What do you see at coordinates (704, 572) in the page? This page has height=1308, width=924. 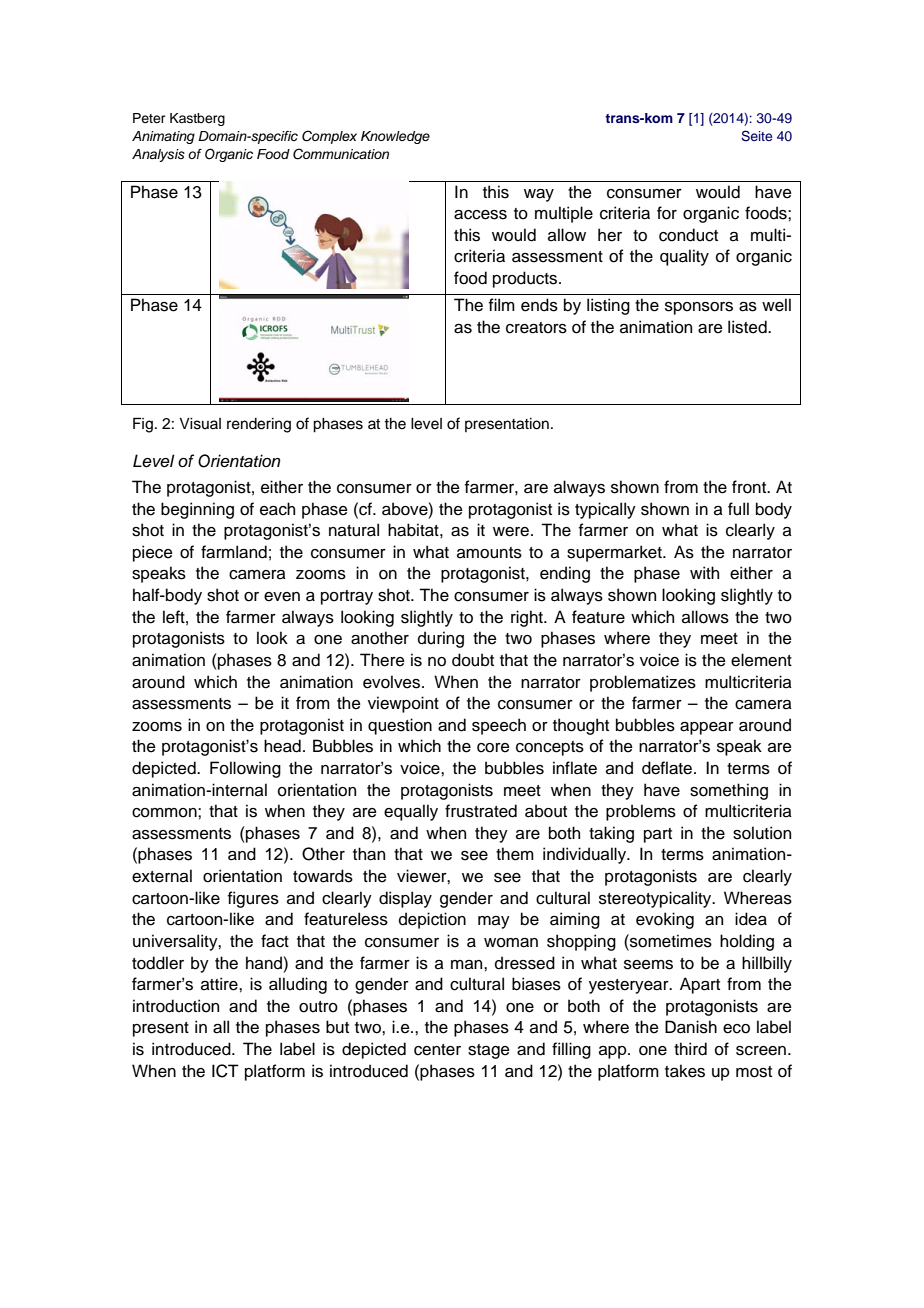 I see `with` at bounding box center [704, 572].
